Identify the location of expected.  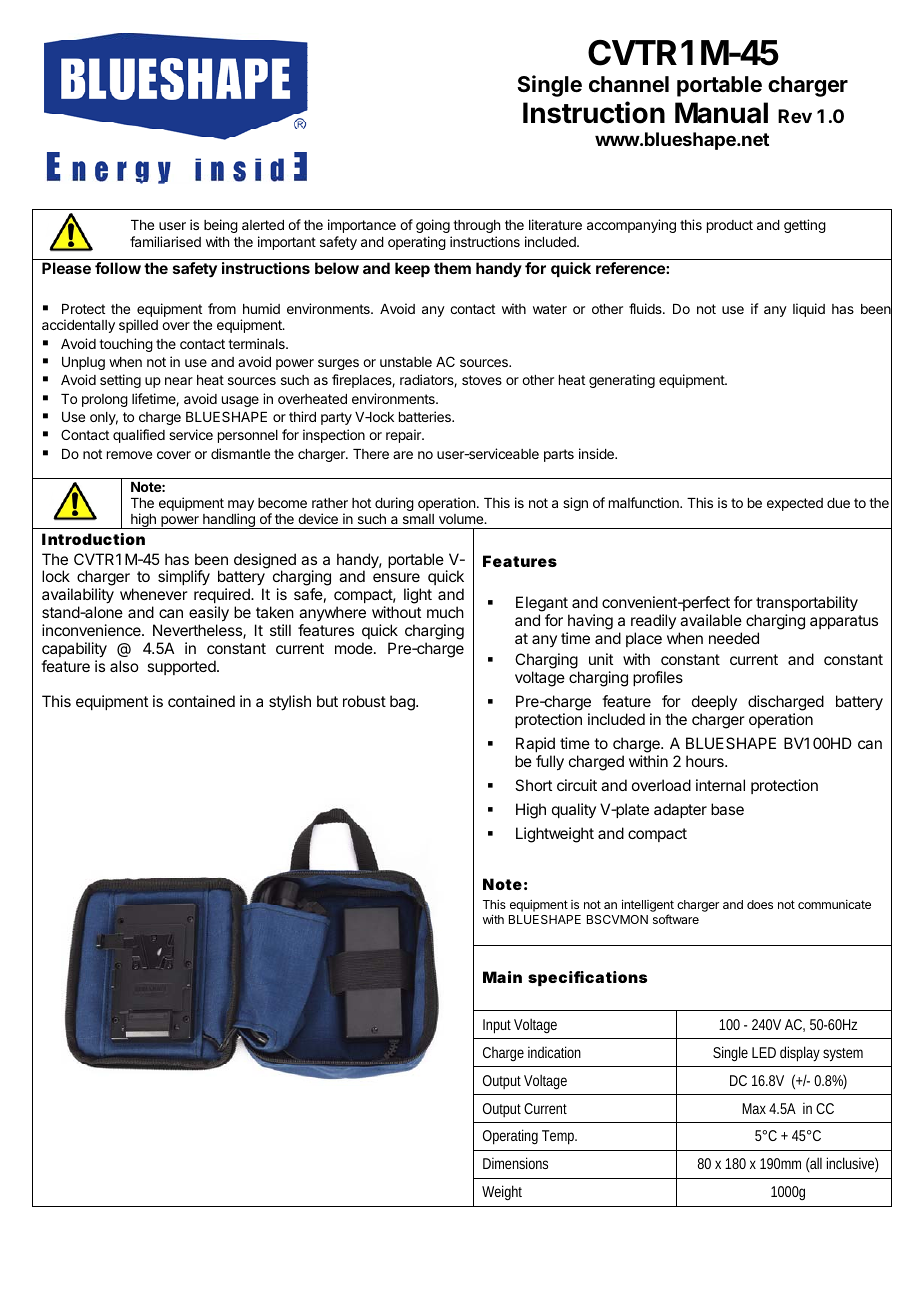
(795, 504).
